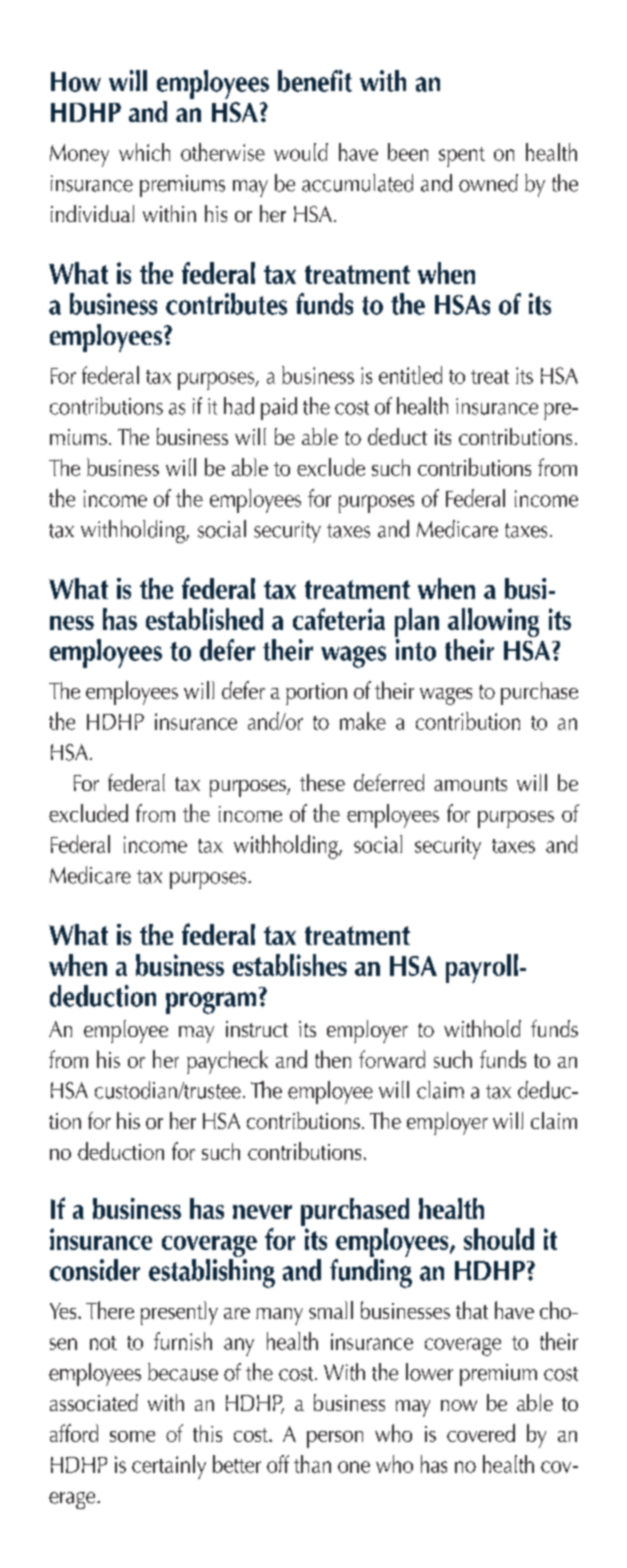  What do you see at coordinates (462, 157) in the image?
I see `spent` at bounding box center [462, 157].
